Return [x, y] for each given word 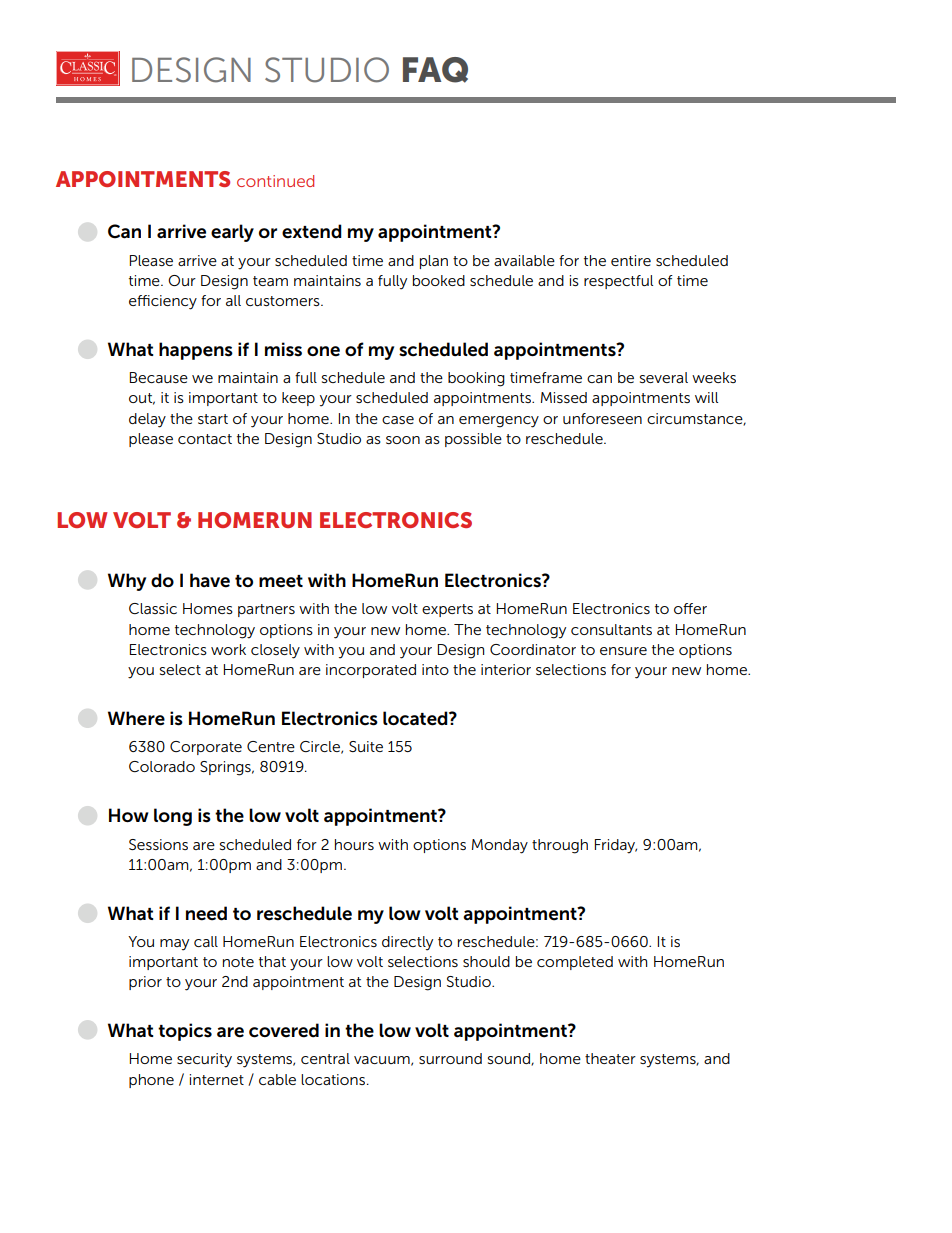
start [213, 419]
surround [450, 1058]
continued [275, 181]
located [416, 718]
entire [631, 260]
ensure [623, 651]
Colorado [162, 766]
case [398, 420]
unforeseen [602, 418]
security [204, 1060]
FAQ [435, 70]
